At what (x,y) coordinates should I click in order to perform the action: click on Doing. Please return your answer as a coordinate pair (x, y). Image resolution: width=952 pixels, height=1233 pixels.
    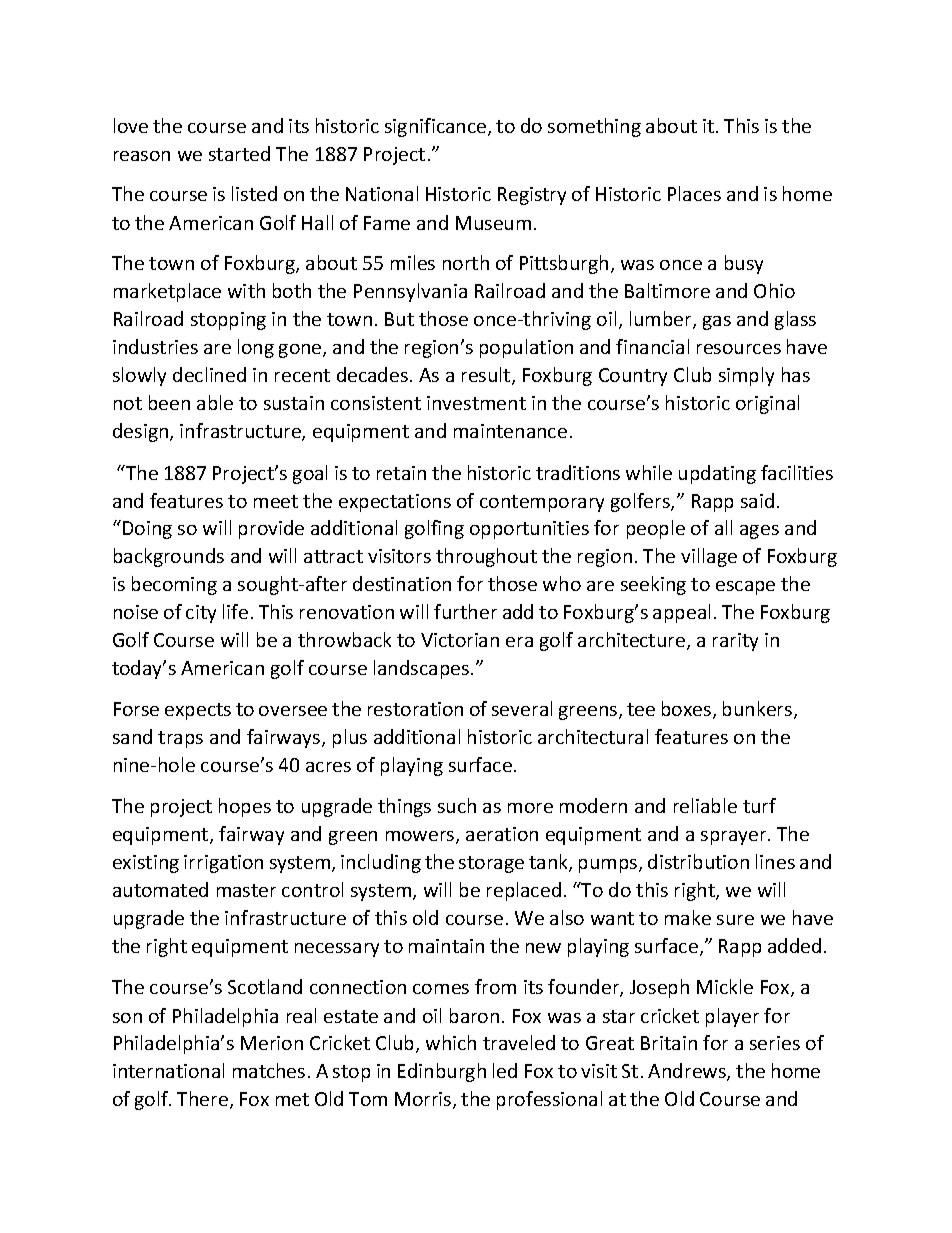
    Looking at the image, I should click on (147, 530).
